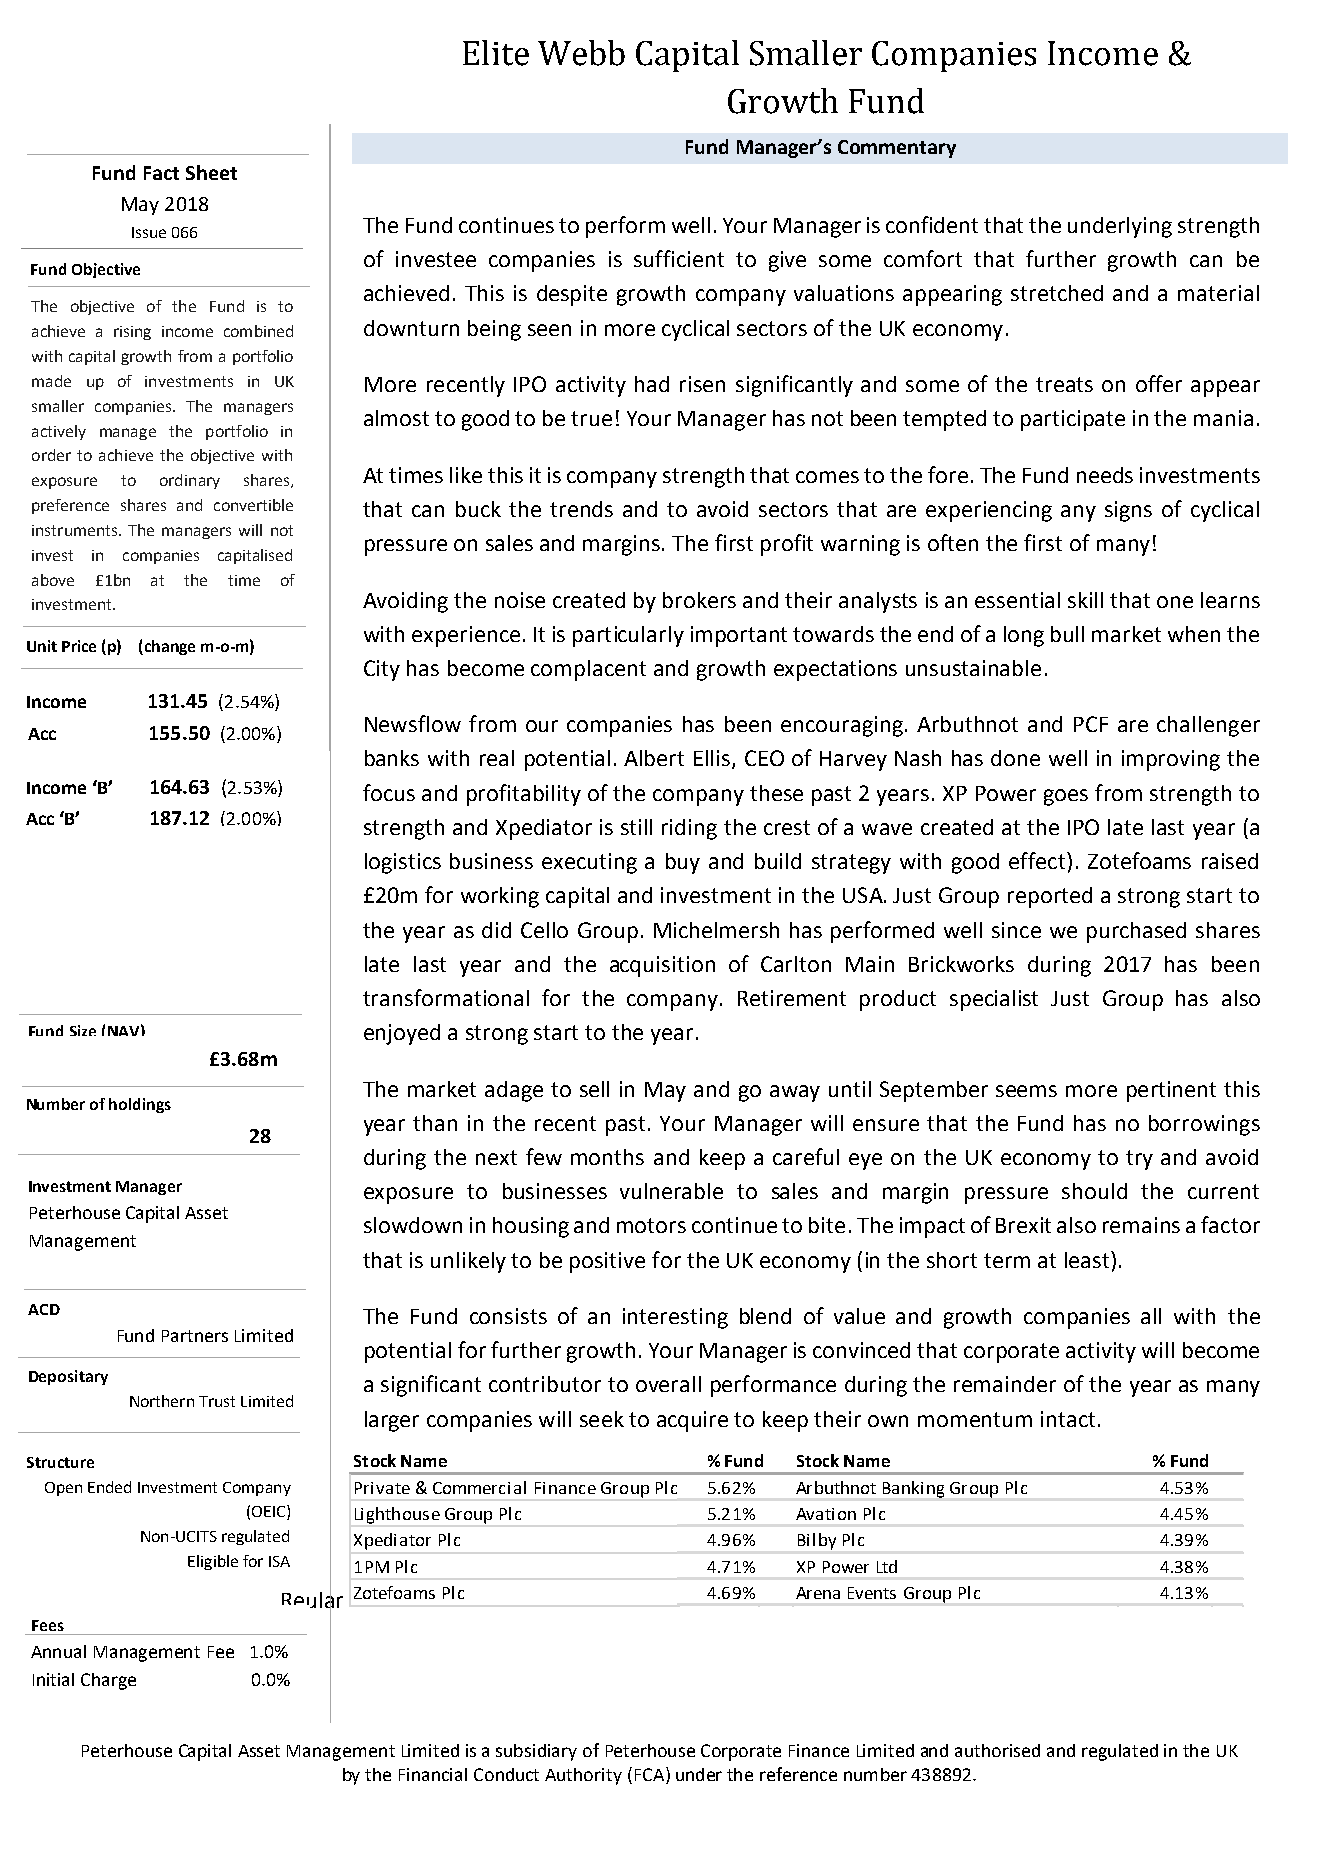  I want to click on authorised, so click(997, 1750).
